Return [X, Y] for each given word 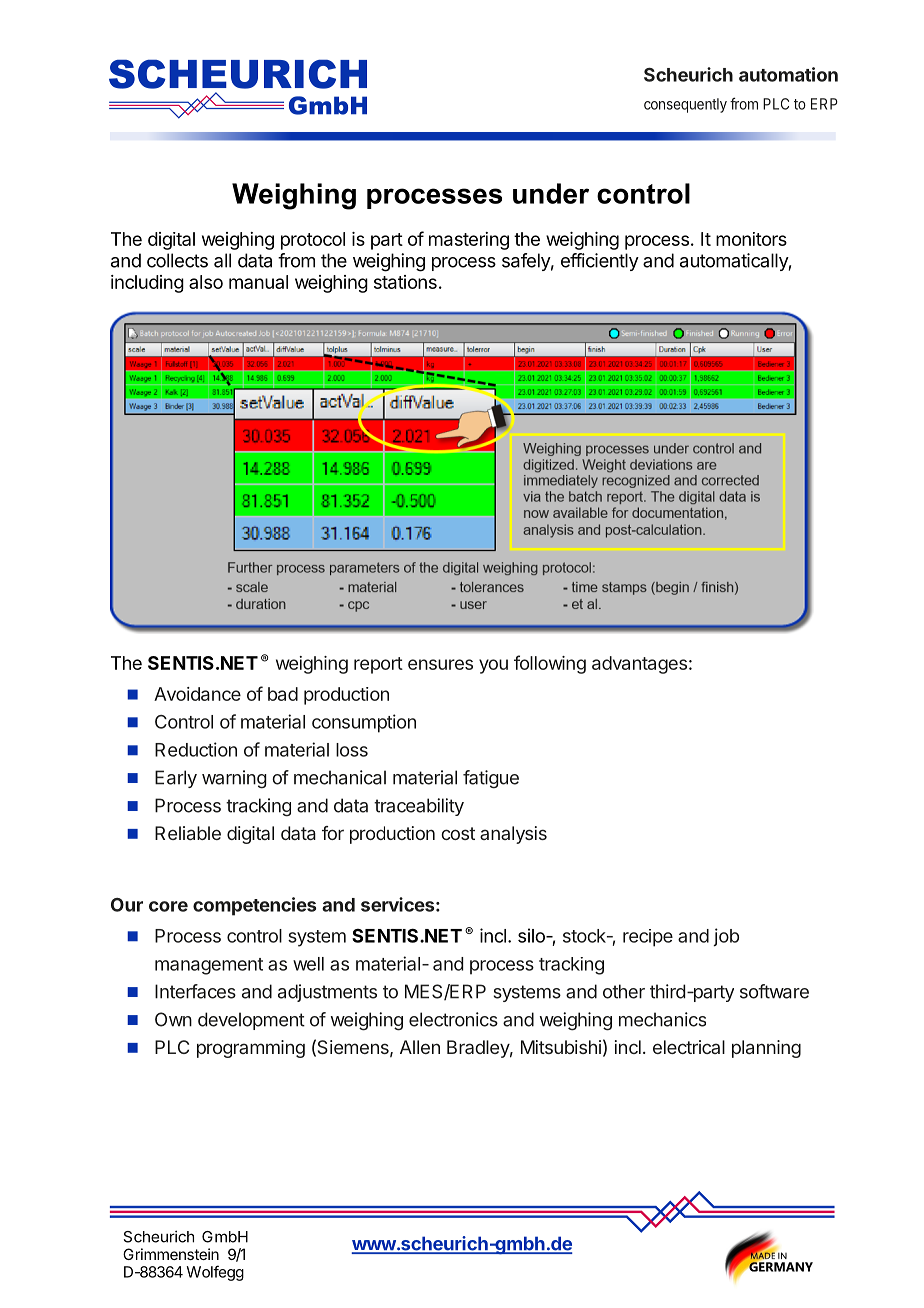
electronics [453, 1019]
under [551, 193]
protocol [313, 241]
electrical [689, 1047]
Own [173, 1019]
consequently [685, 105]
